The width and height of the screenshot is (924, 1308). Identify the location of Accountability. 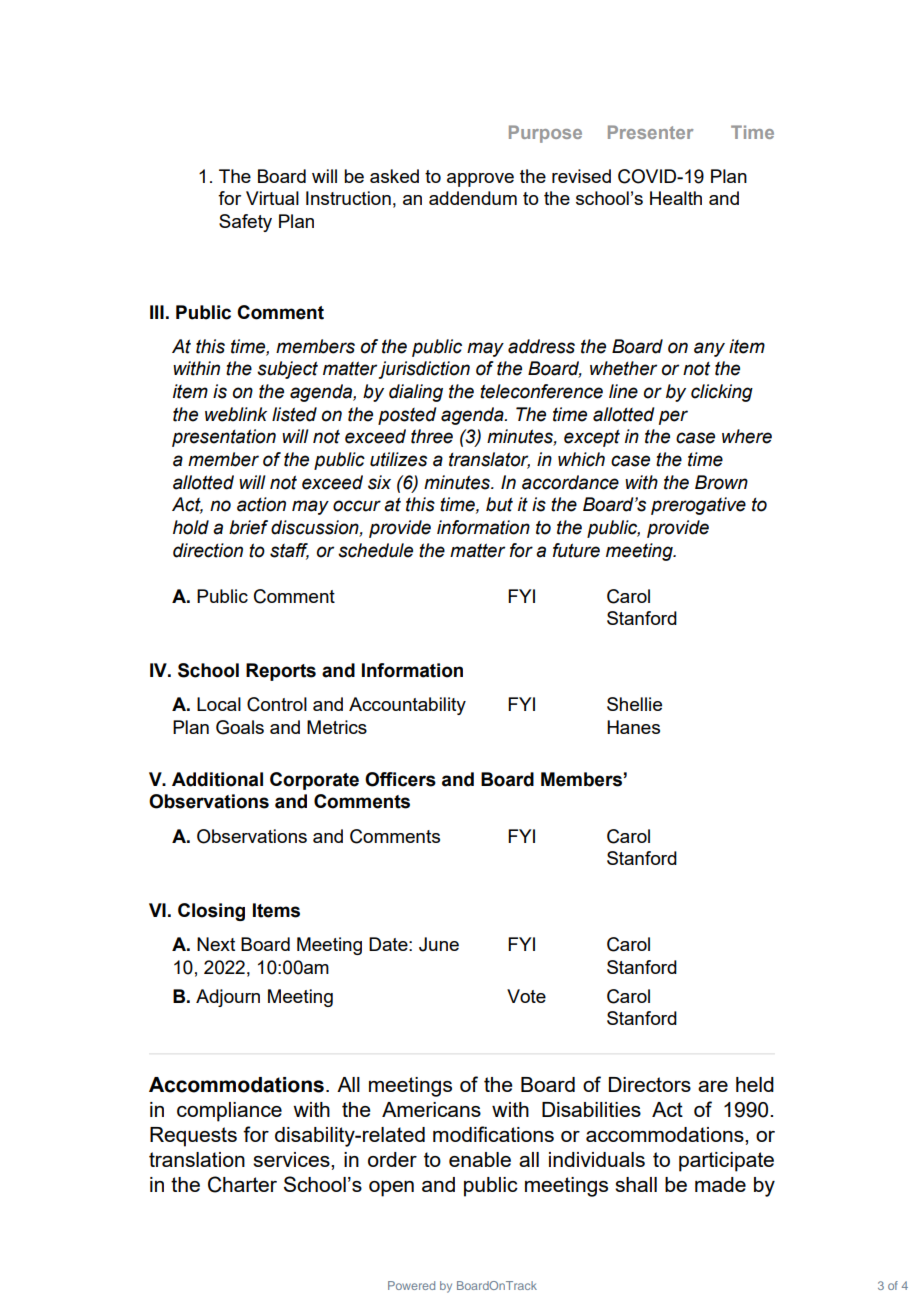
(407, 706).
